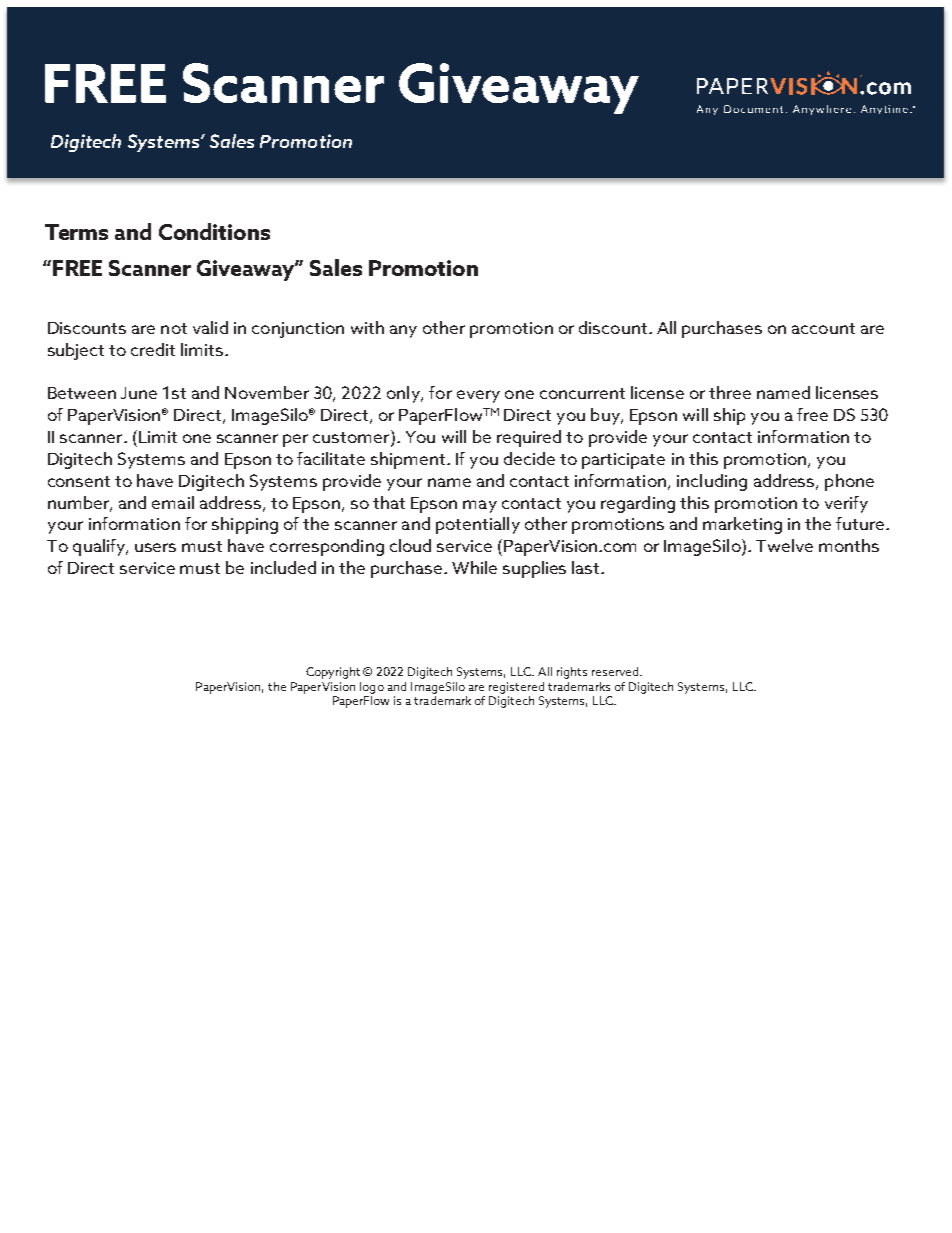 This image has width=952, height=1233. I want to click on with, so click(367, 327).
